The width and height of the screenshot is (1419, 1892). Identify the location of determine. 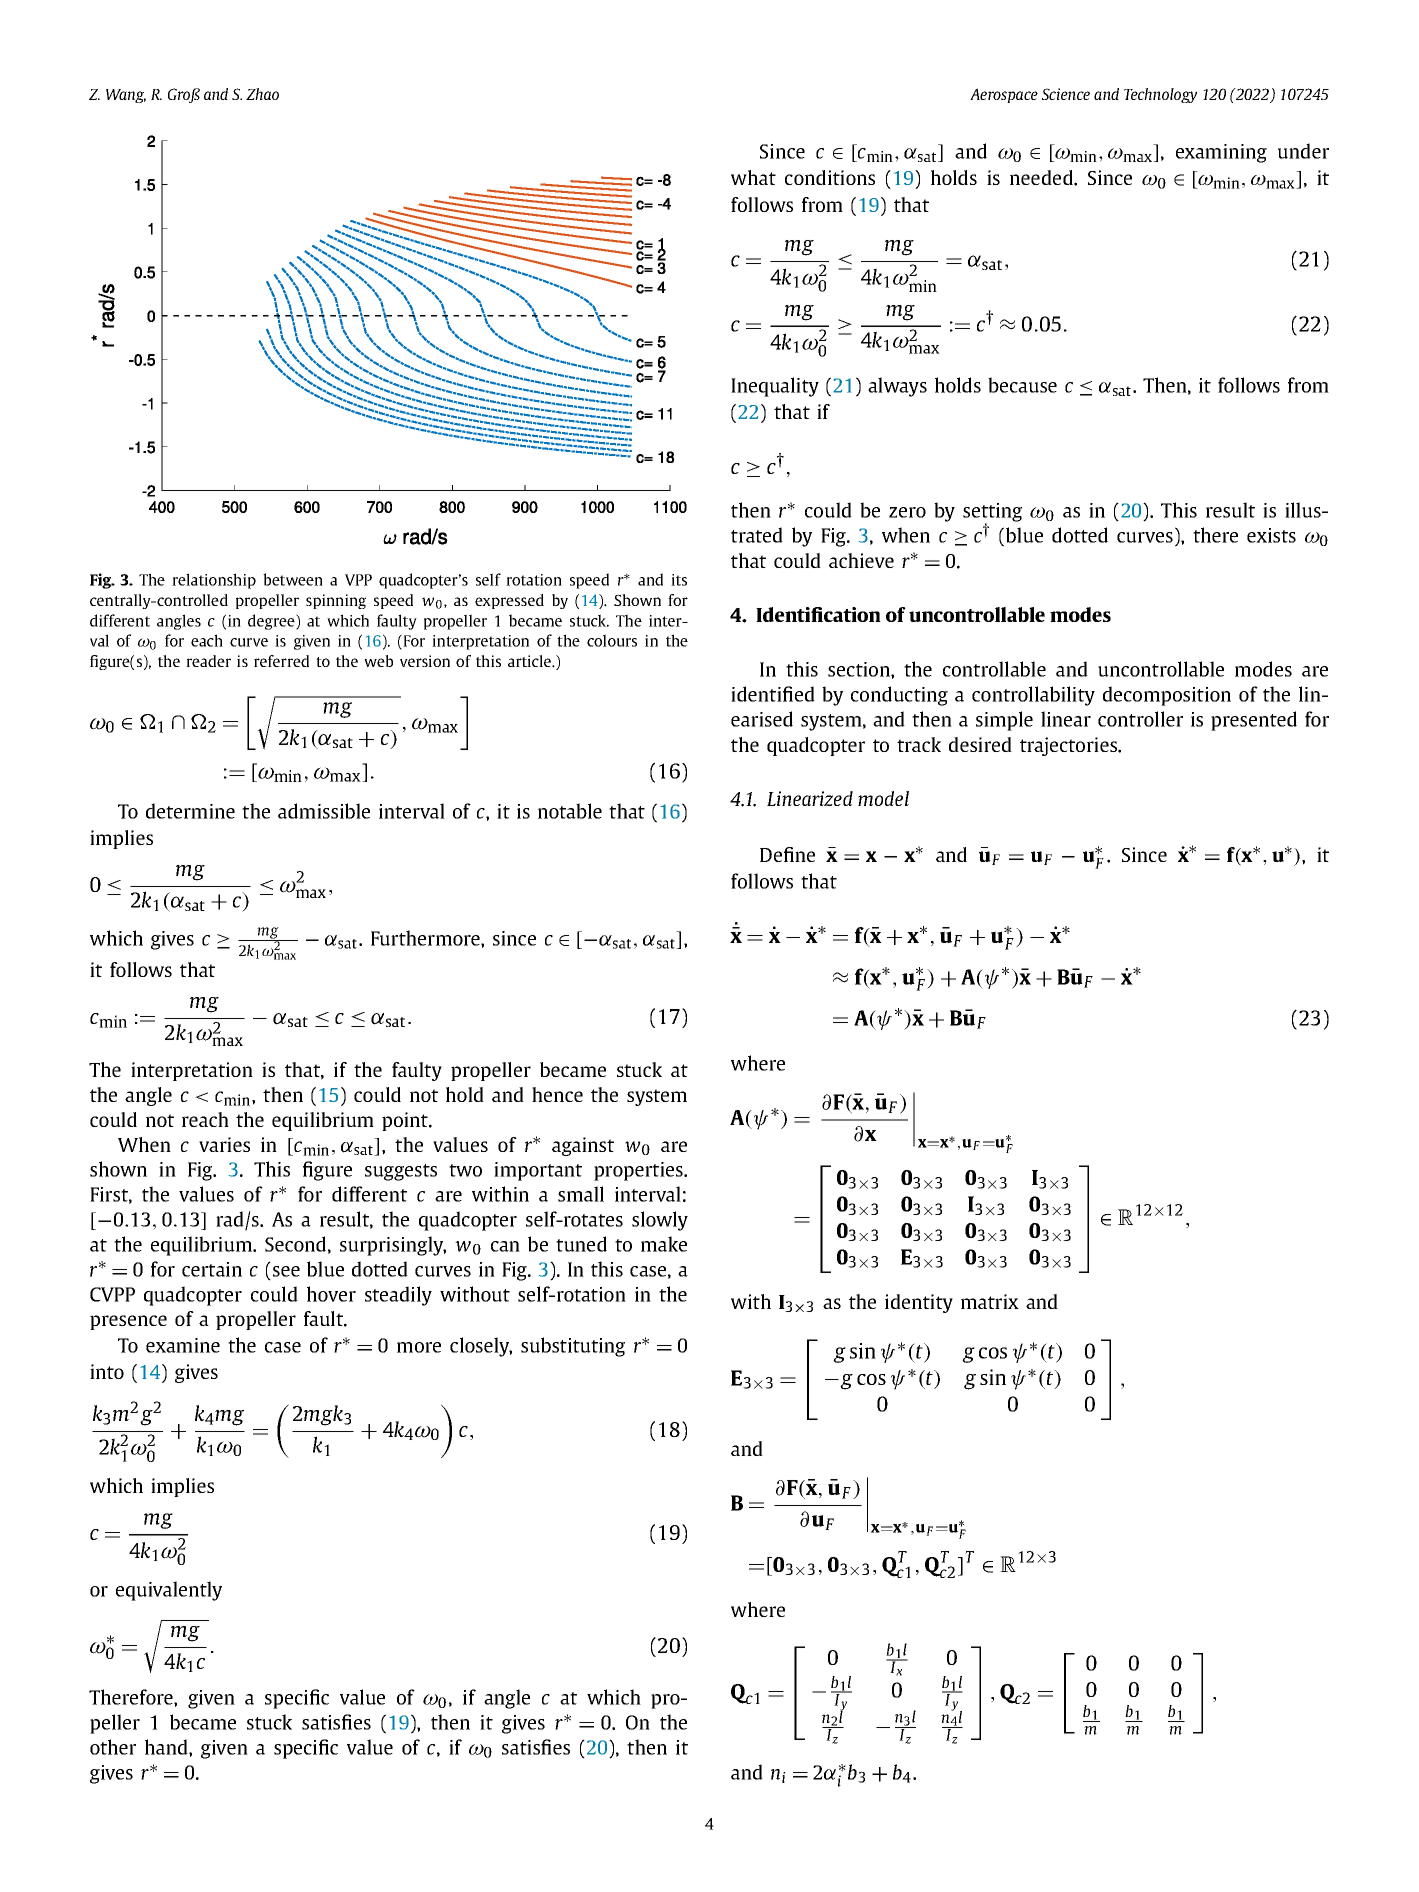
(190, 811).
